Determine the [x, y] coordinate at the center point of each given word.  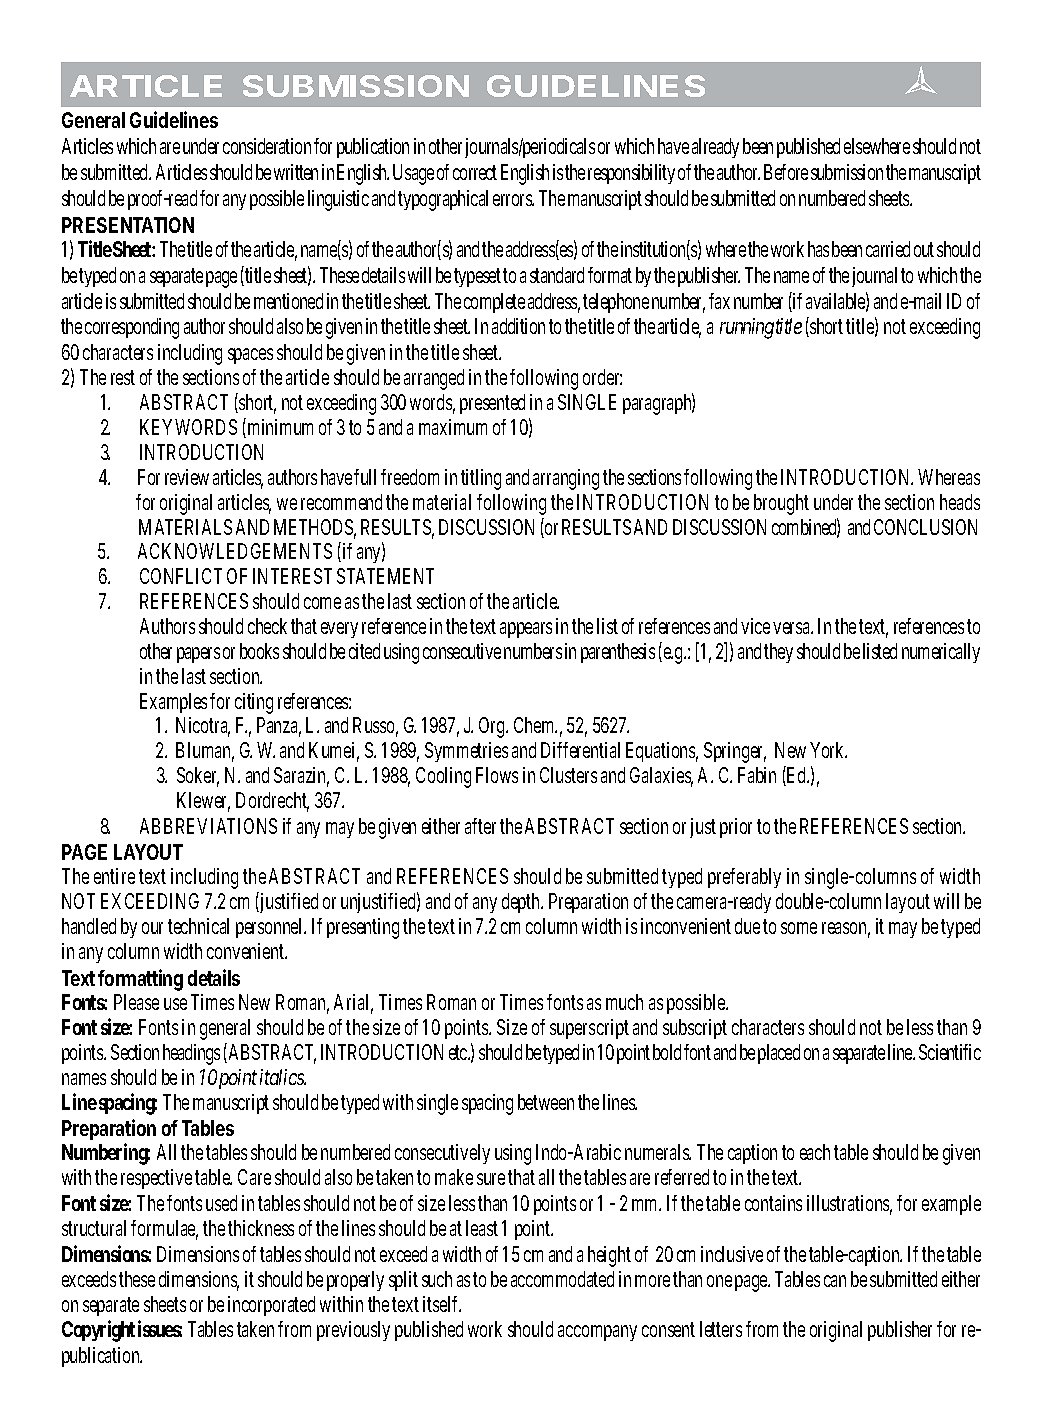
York [828, 750]
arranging [566, 479]
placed [779, 1054]
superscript [589, 1029]
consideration [267, 146]
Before [786, 172]
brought [781, 504]
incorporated [271, 1306]
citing [254, 703]
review [187, 477]
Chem [535, 725]
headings [191, 1054]
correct [475, 172]
